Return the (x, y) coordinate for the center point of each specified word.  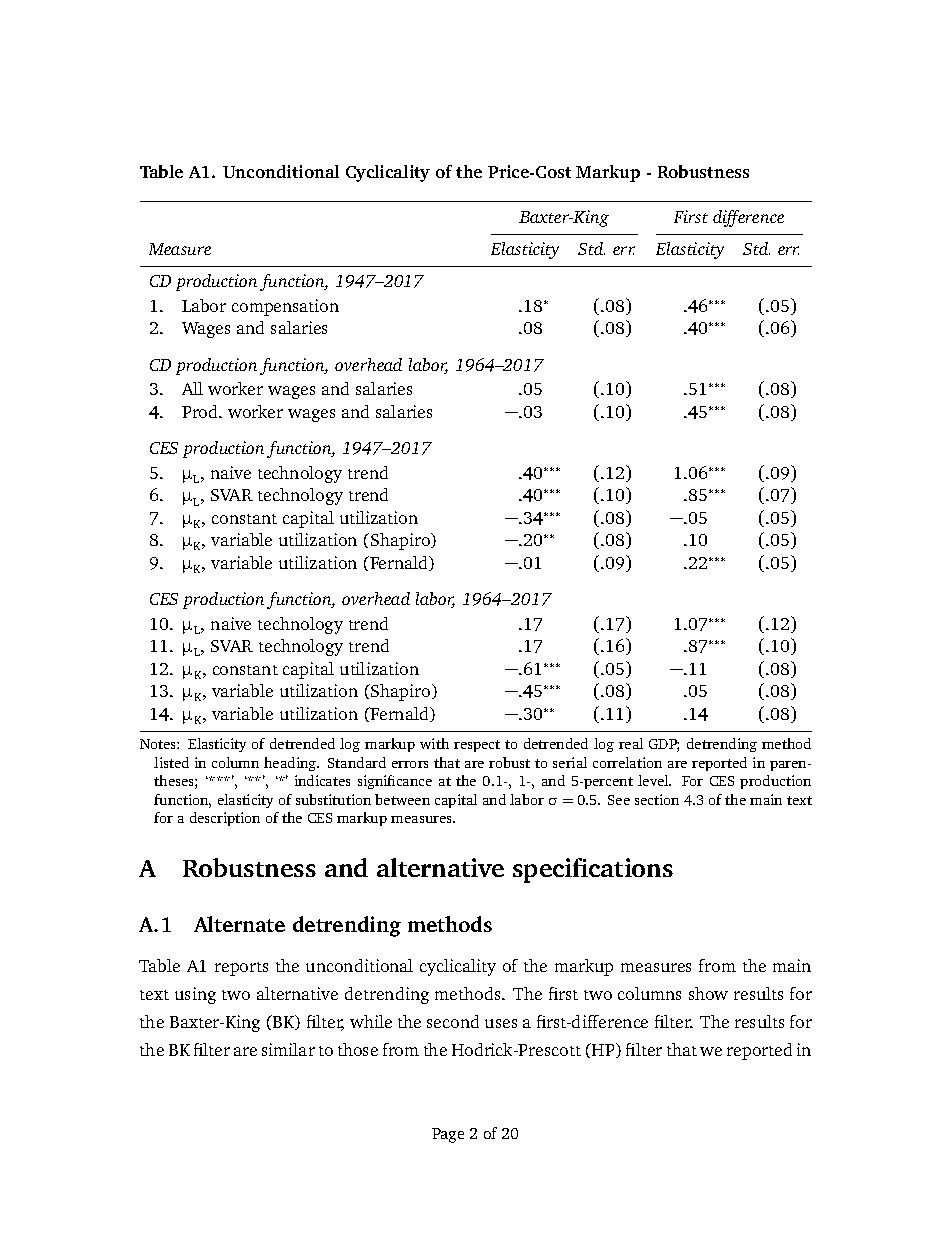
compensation (285, 307)
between (402, 799)
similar (288, 1049)
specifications (593, 870)
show (708, 993)
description (225, 819)
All (192, 388)
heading (291, 764)
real (631, 743)
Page (448, 1135)
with (434, 743)
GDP (664, 745)
